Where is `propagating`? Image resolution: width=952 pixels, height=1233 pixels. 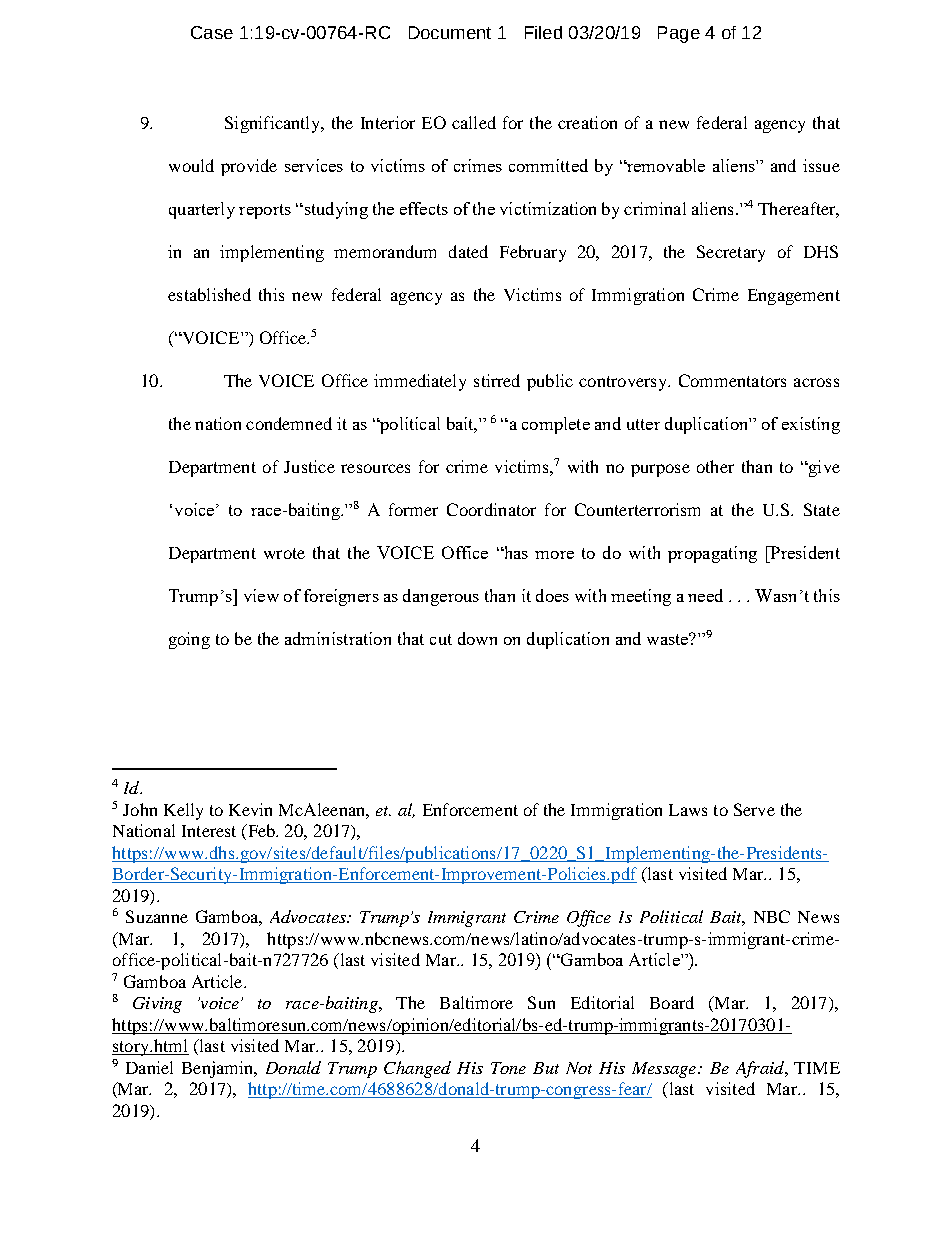 propagating is located at coordinates (712, 554).
